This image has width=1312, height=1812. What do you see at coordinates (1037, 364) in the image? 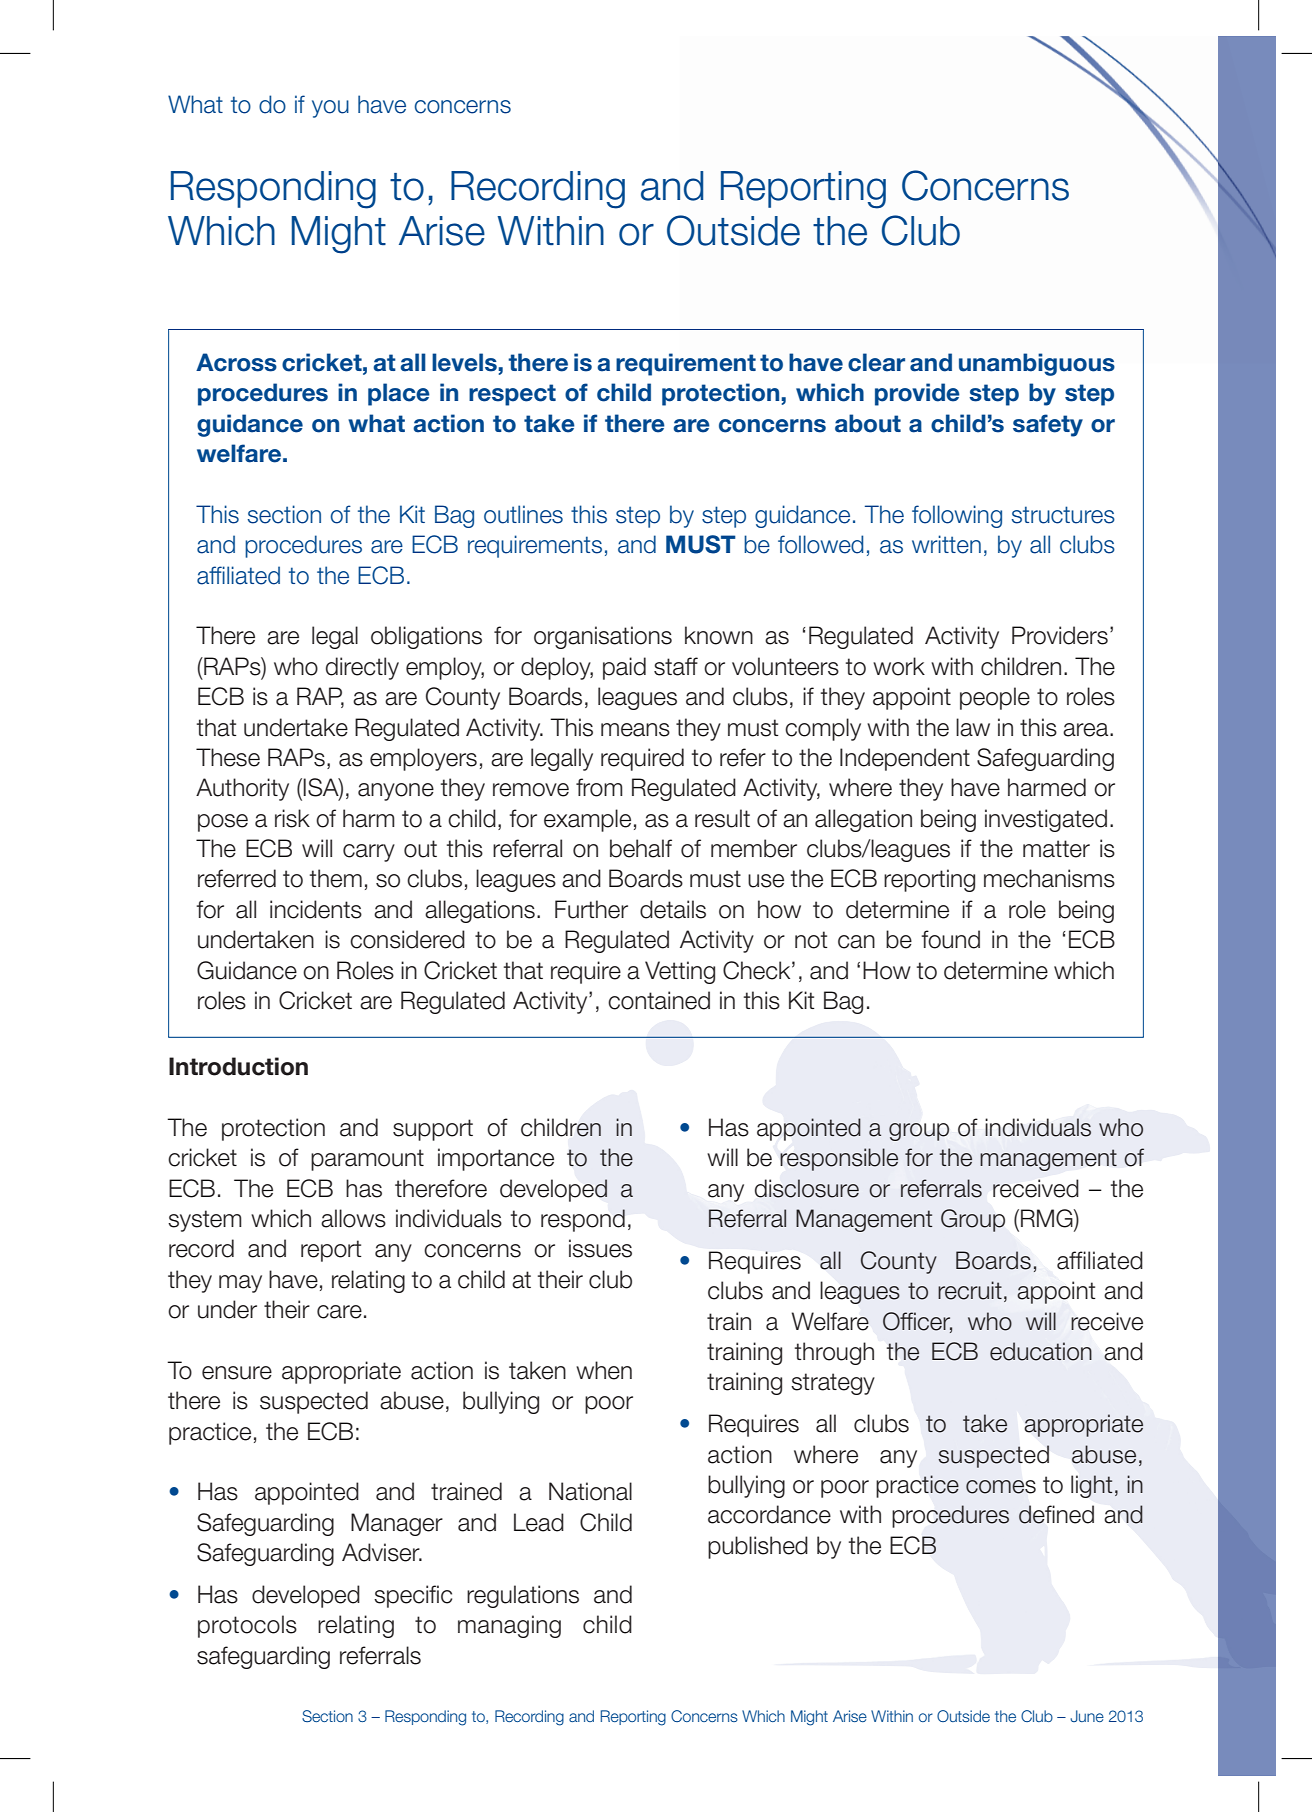
I see `unambiguous` at bounding box center [1037, 364].
